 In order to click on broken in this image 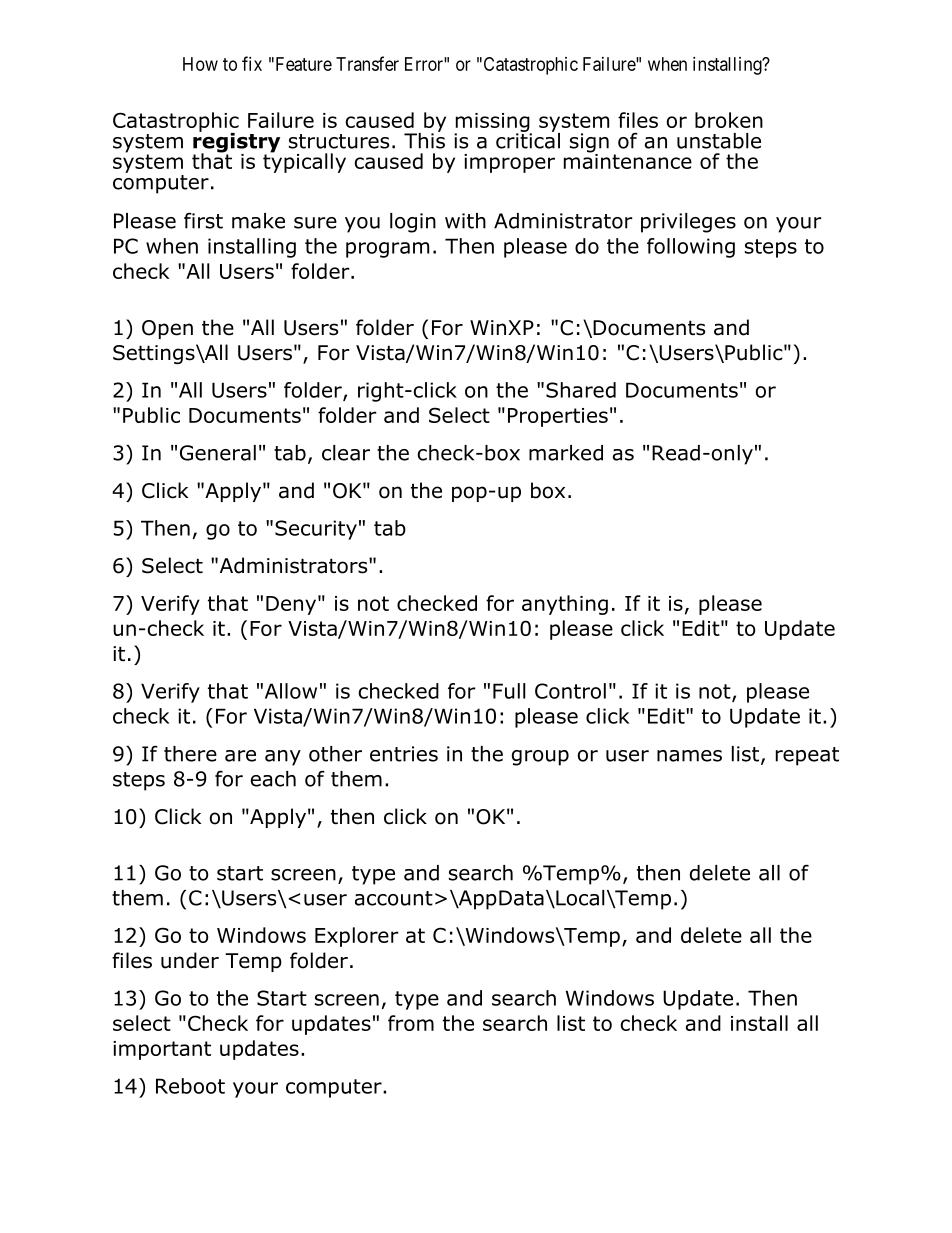, I will do `click(729, 120)`.
